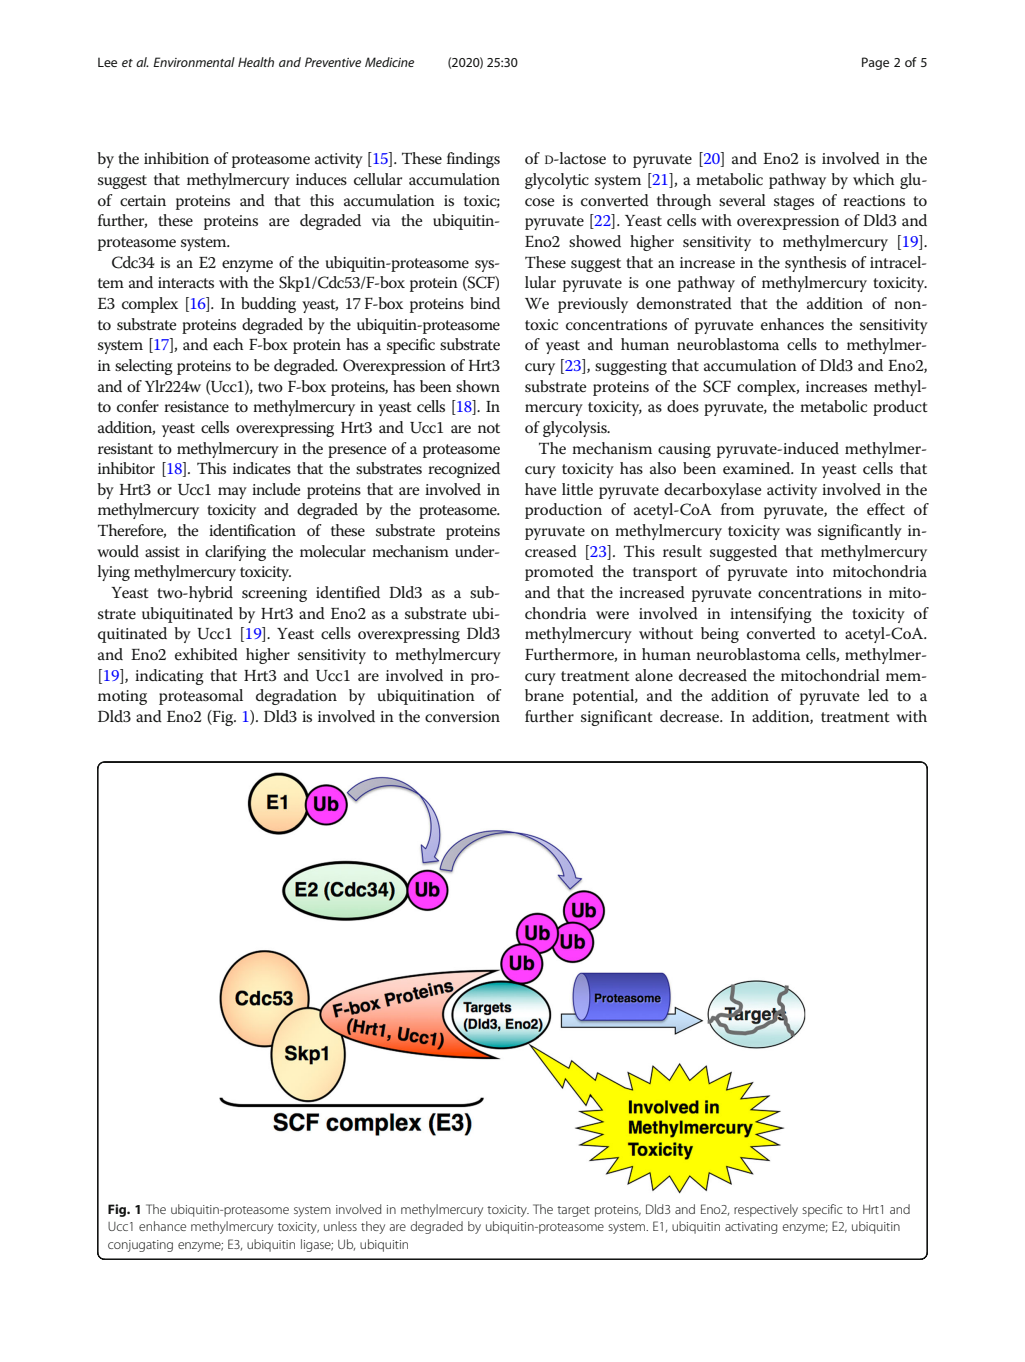 Image resolution: width=1025 pixels, height=1362 pixels. I want to click on exhibited, so click(206, 654).
